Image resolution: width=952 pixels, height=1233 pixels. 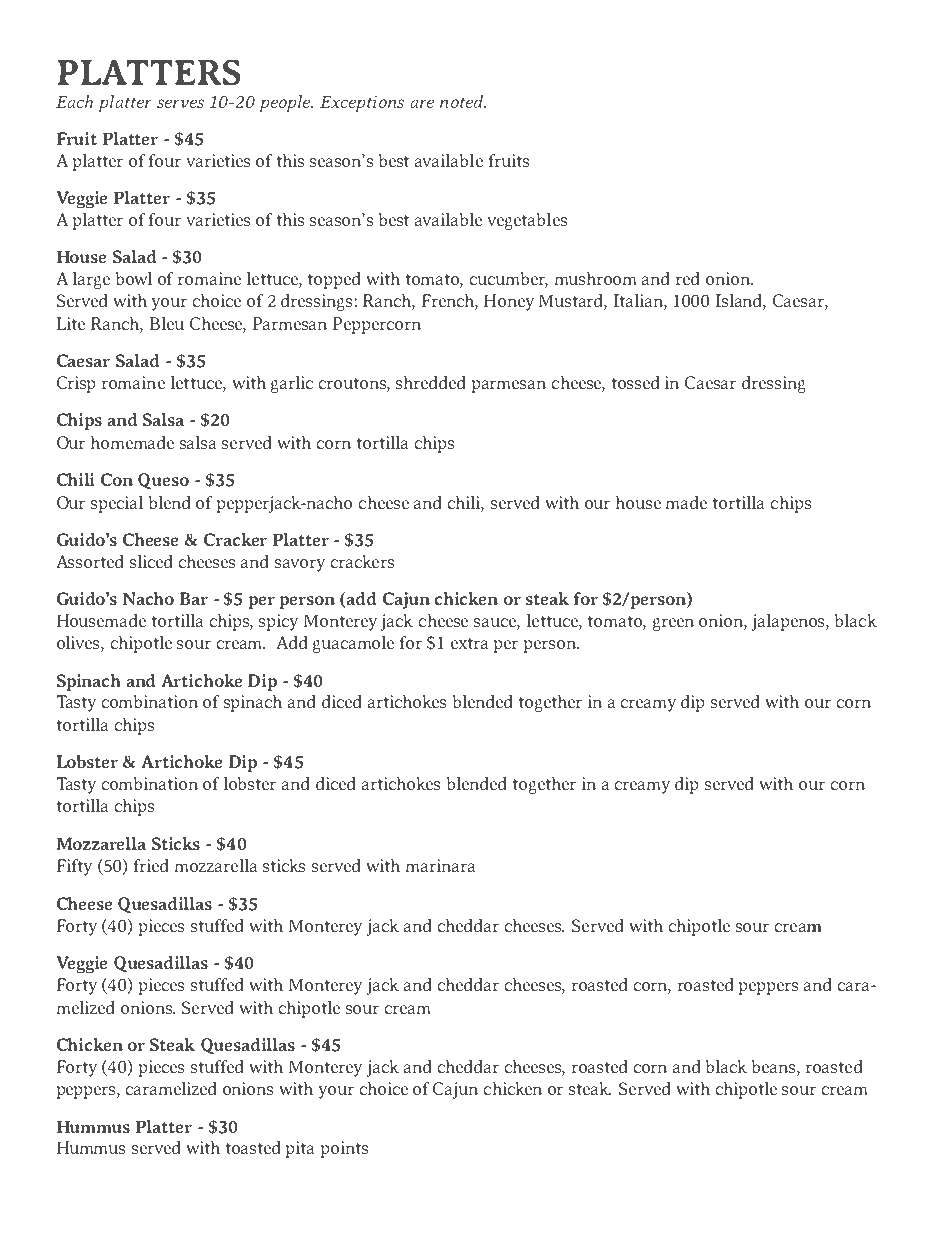 I want to click on tossed, so click(x=635, y=382).
